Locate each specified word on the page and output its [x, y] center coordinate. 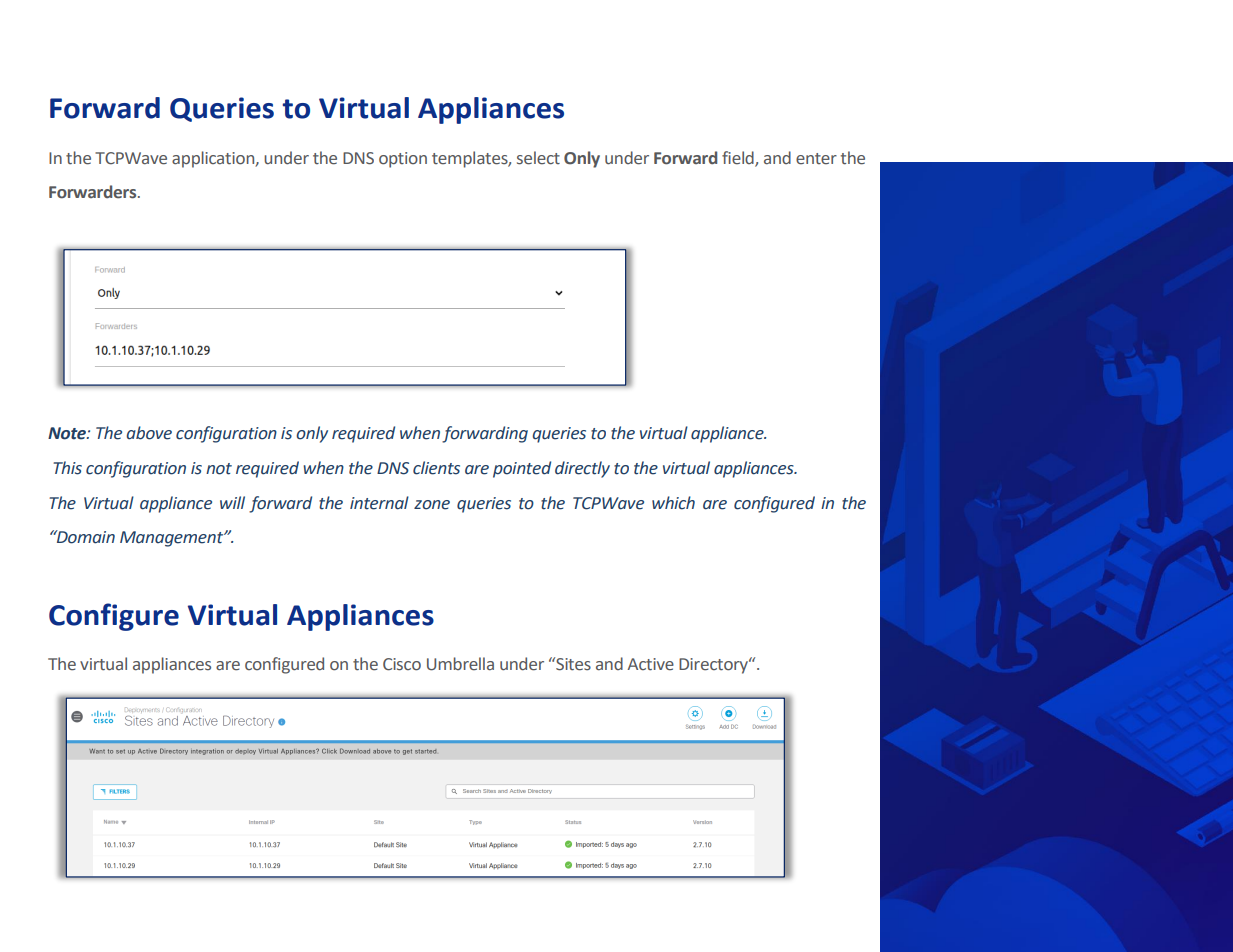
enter [816, 159]
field [739, 159]
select [538, 158]
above [149, 433]
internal [379, 503]
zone [432, 505]
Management [173, 539]
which [673, 503]
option [403, 160]
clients [436, 468]
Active [650, 664]
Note [68, 433]
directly [582, 469]
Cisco [402, 664]
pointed [522, 469]
